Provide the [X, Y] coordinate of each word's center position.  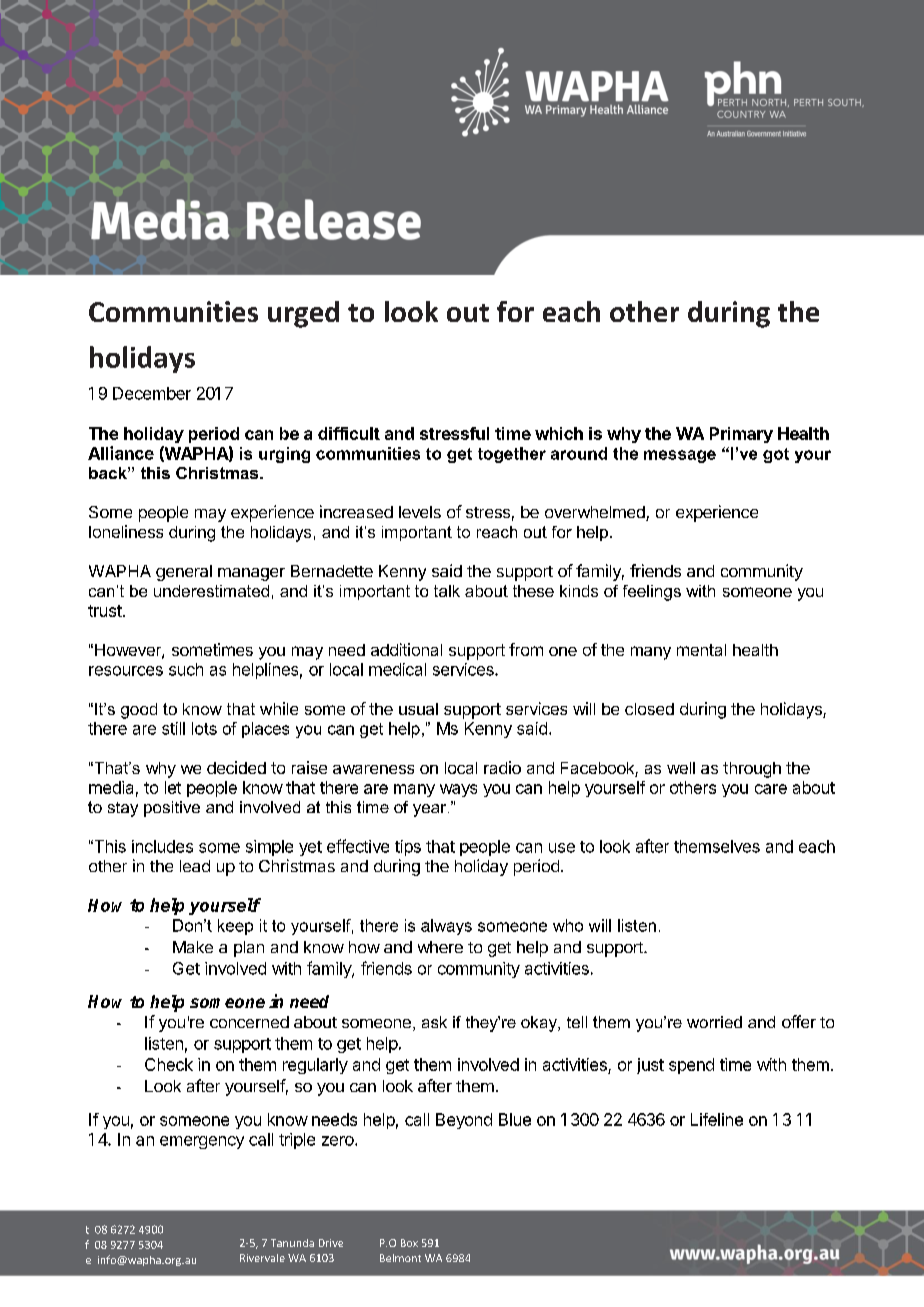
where [440, 947]
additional [406, 649]
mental [701, 650]
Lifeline [717, 1119]
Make [193, 947]
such [186, 669]
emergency [202, 1142]
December [152, 393]
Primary [741, 435]
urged [303, 314]
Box [409, 1243]
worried [714, 1022]
